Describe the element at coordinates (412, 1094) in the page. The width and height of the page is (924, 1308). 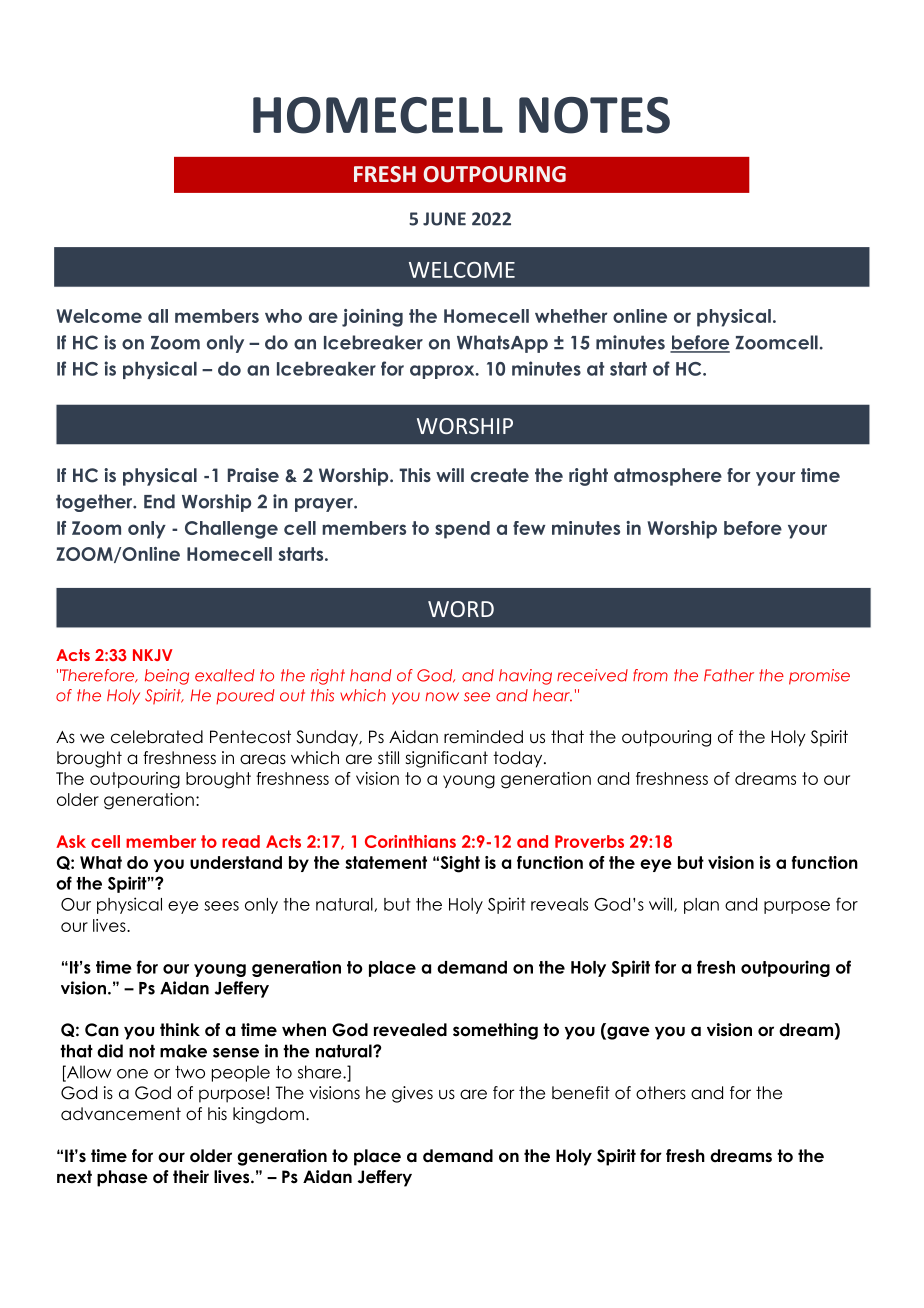
I see `gives` at that location.
